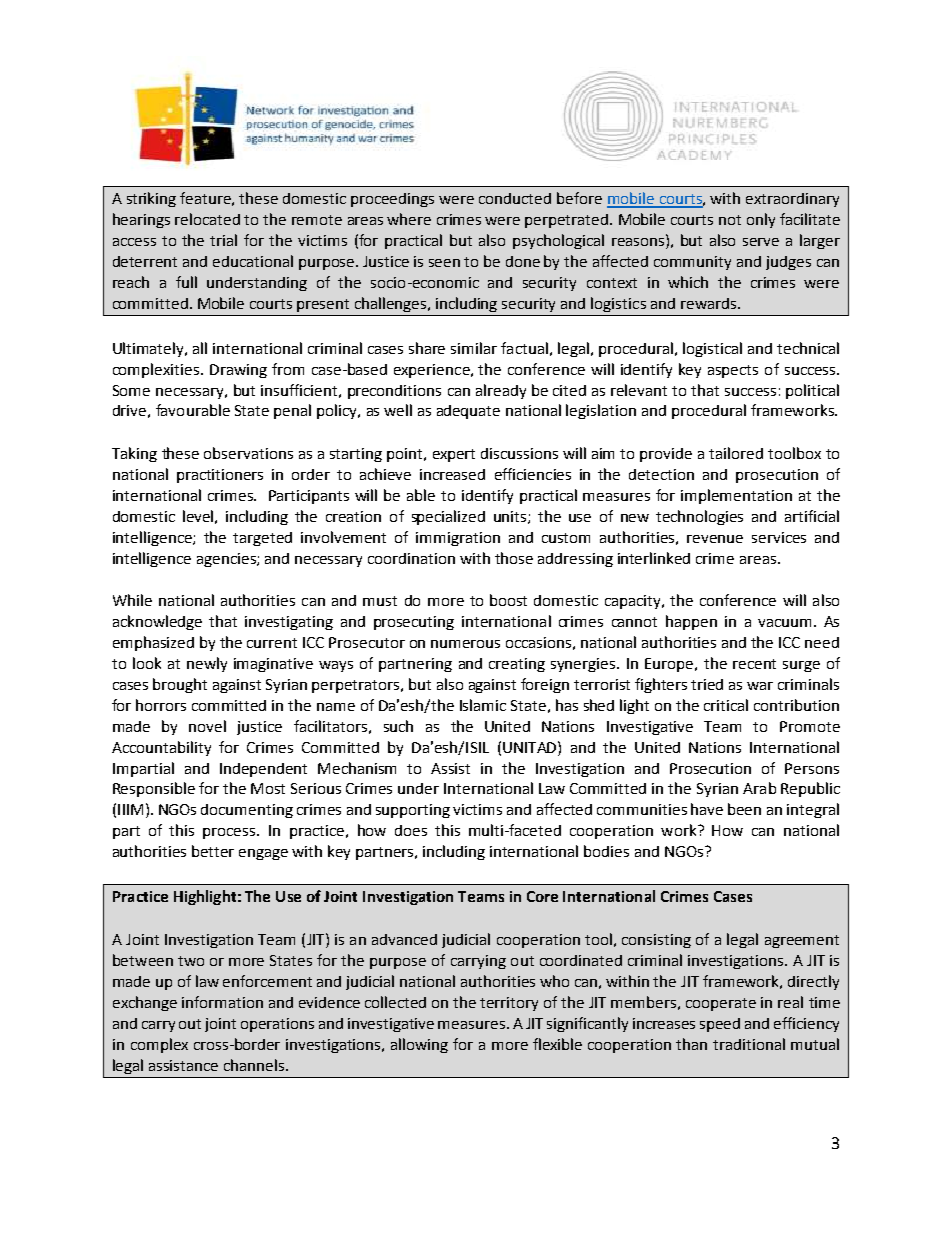 The height and width of the document is (1233, 952). I want to click on newly, so click(207, 664).
